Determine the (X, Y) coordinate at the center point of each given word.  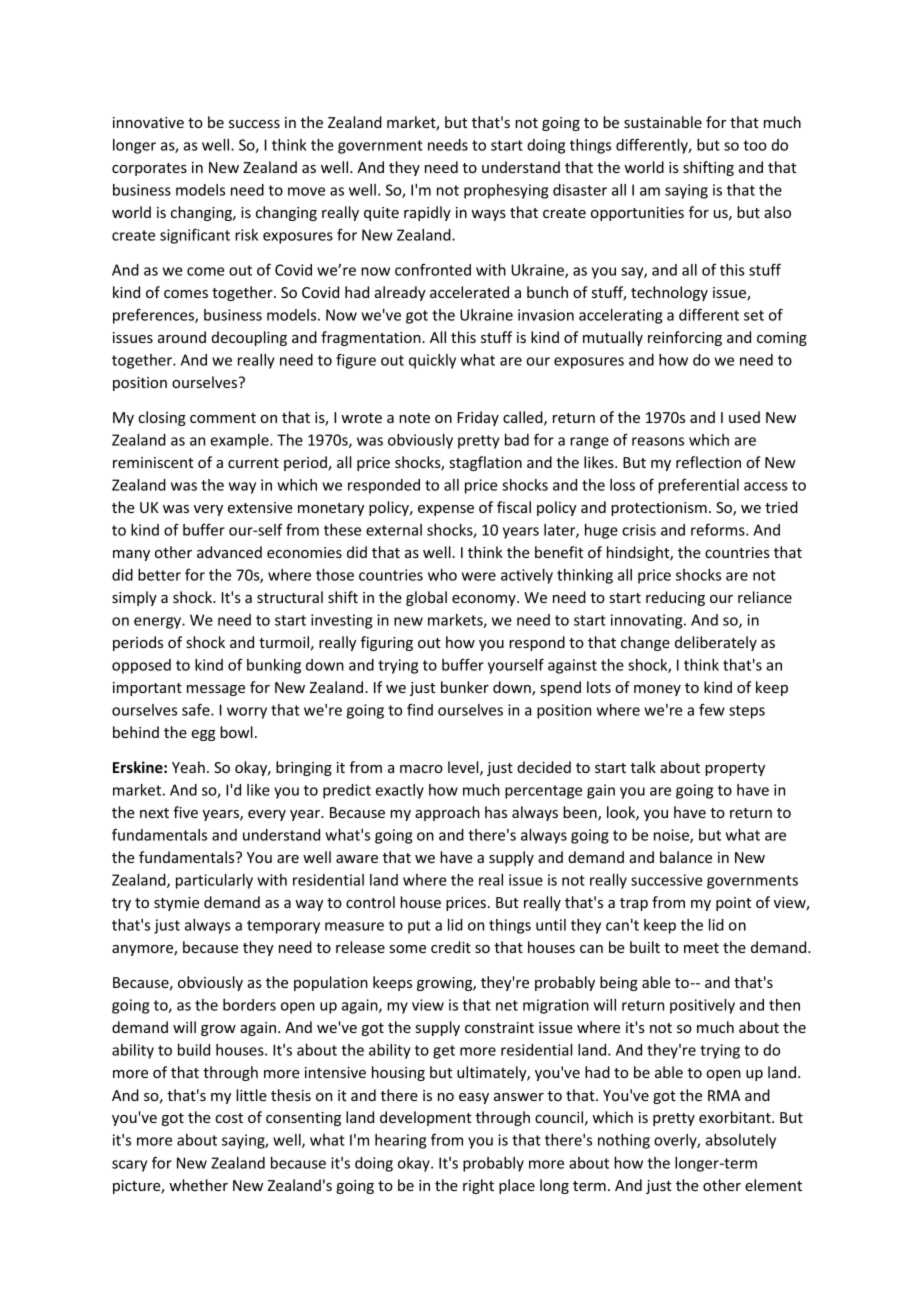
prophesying (506, 191)
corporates (149, 169)
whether (198, 1185)
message (216, 690)
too (755, 145)
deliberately (716, 643)
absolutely (741, 1141)
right (478, 1186)
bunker (465, 687)
